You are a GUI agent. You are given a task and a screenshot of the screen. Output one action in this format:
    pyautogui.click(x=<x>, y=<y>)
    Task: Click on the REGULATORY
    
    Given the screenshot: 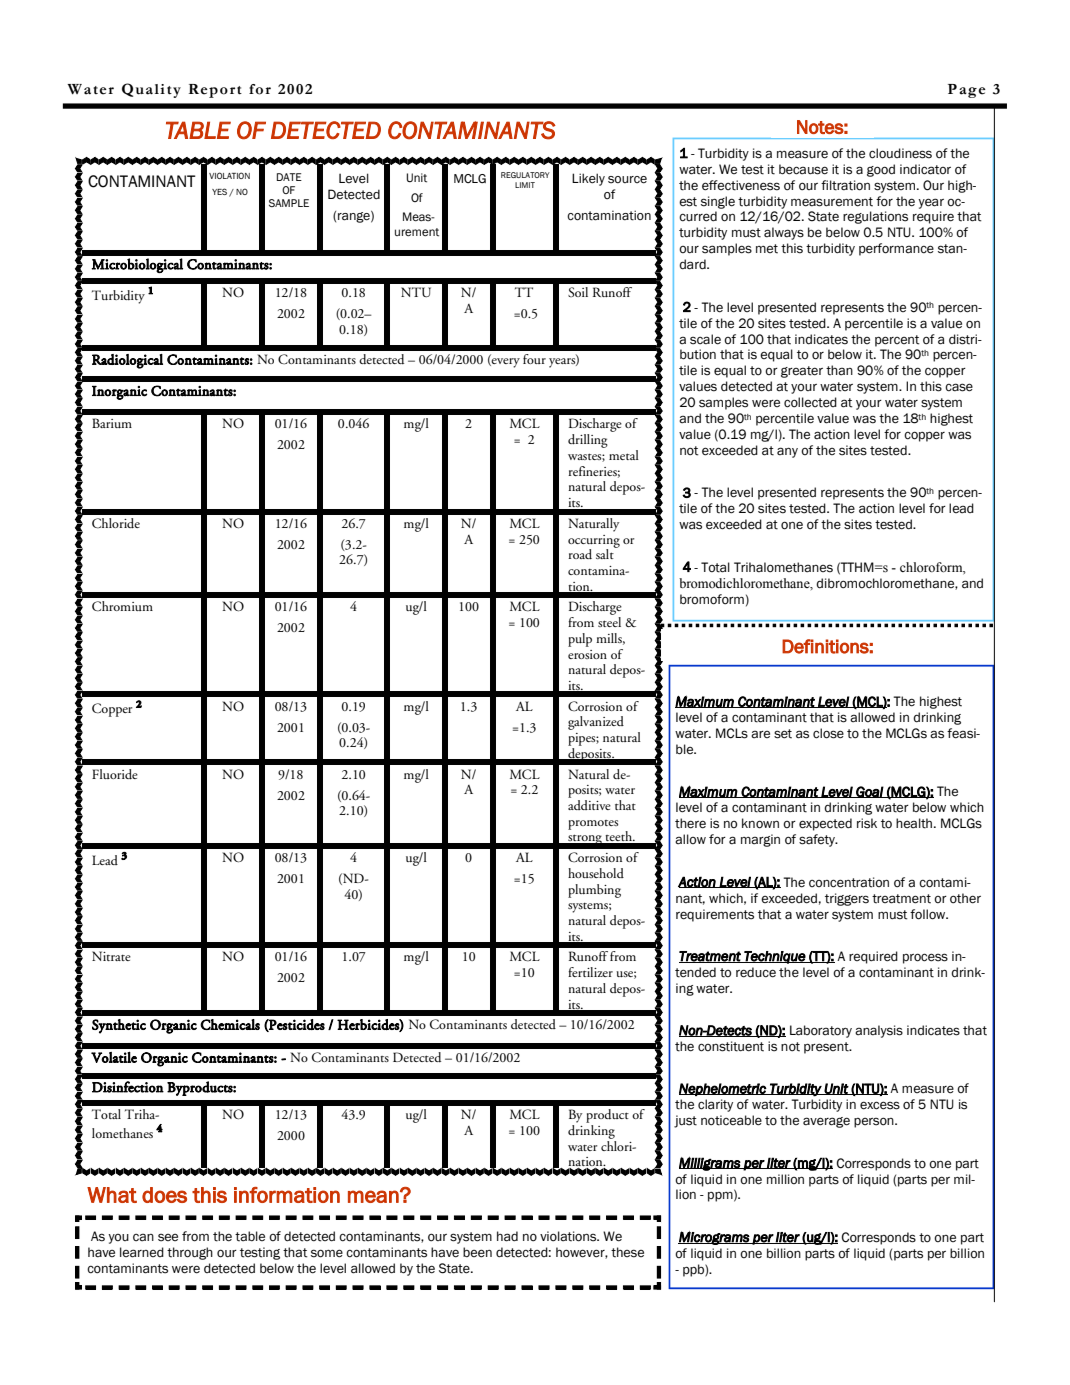 What is the action you would take?
    pyautogui.click(x=525, y=175)
